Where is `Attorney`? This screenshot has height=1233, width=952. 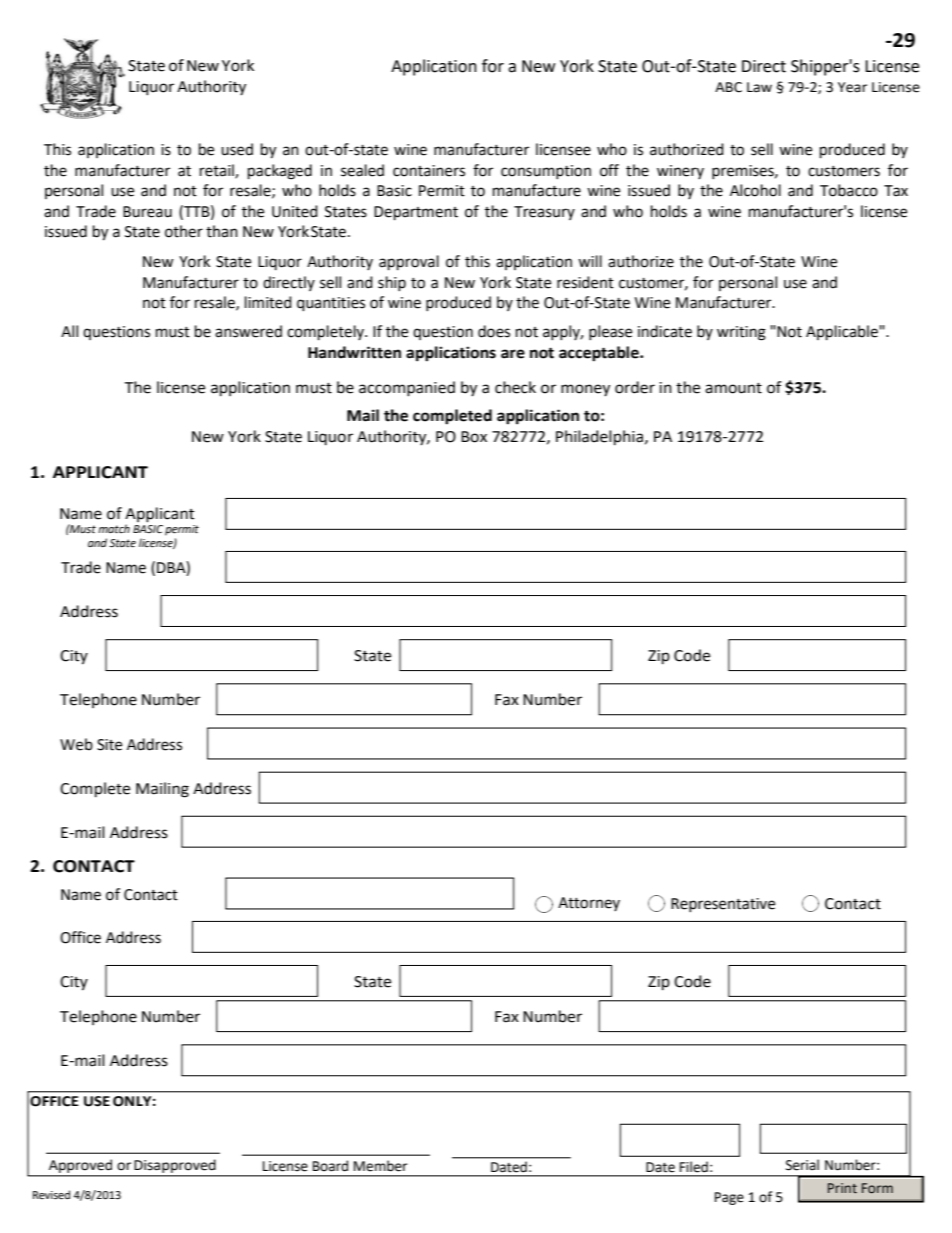 Attorney is located at coordinates (589, 904).
